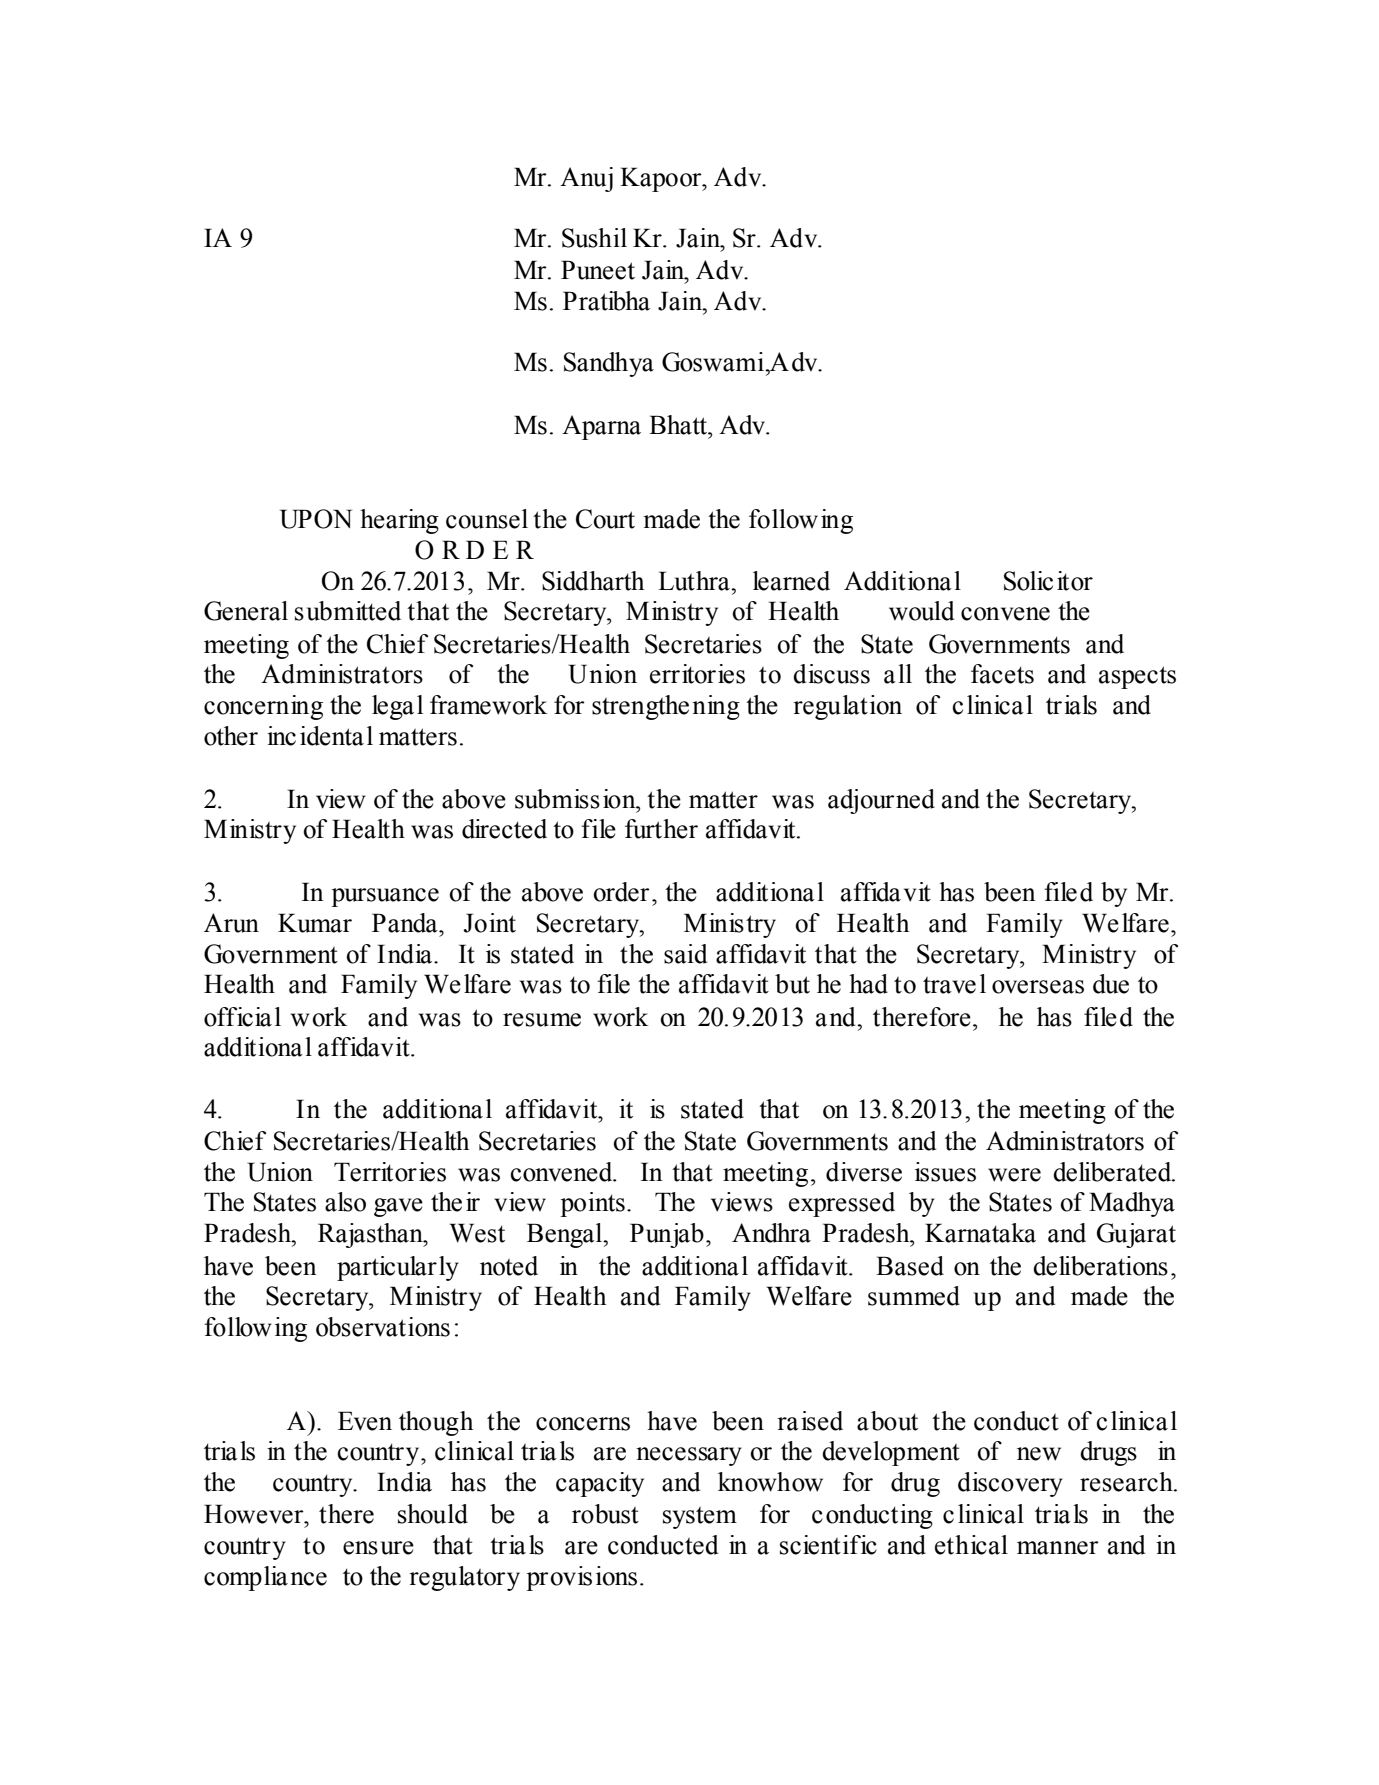  Describe the element at coordinates (1038, 987) in the image. I see `overseas` at that location.
